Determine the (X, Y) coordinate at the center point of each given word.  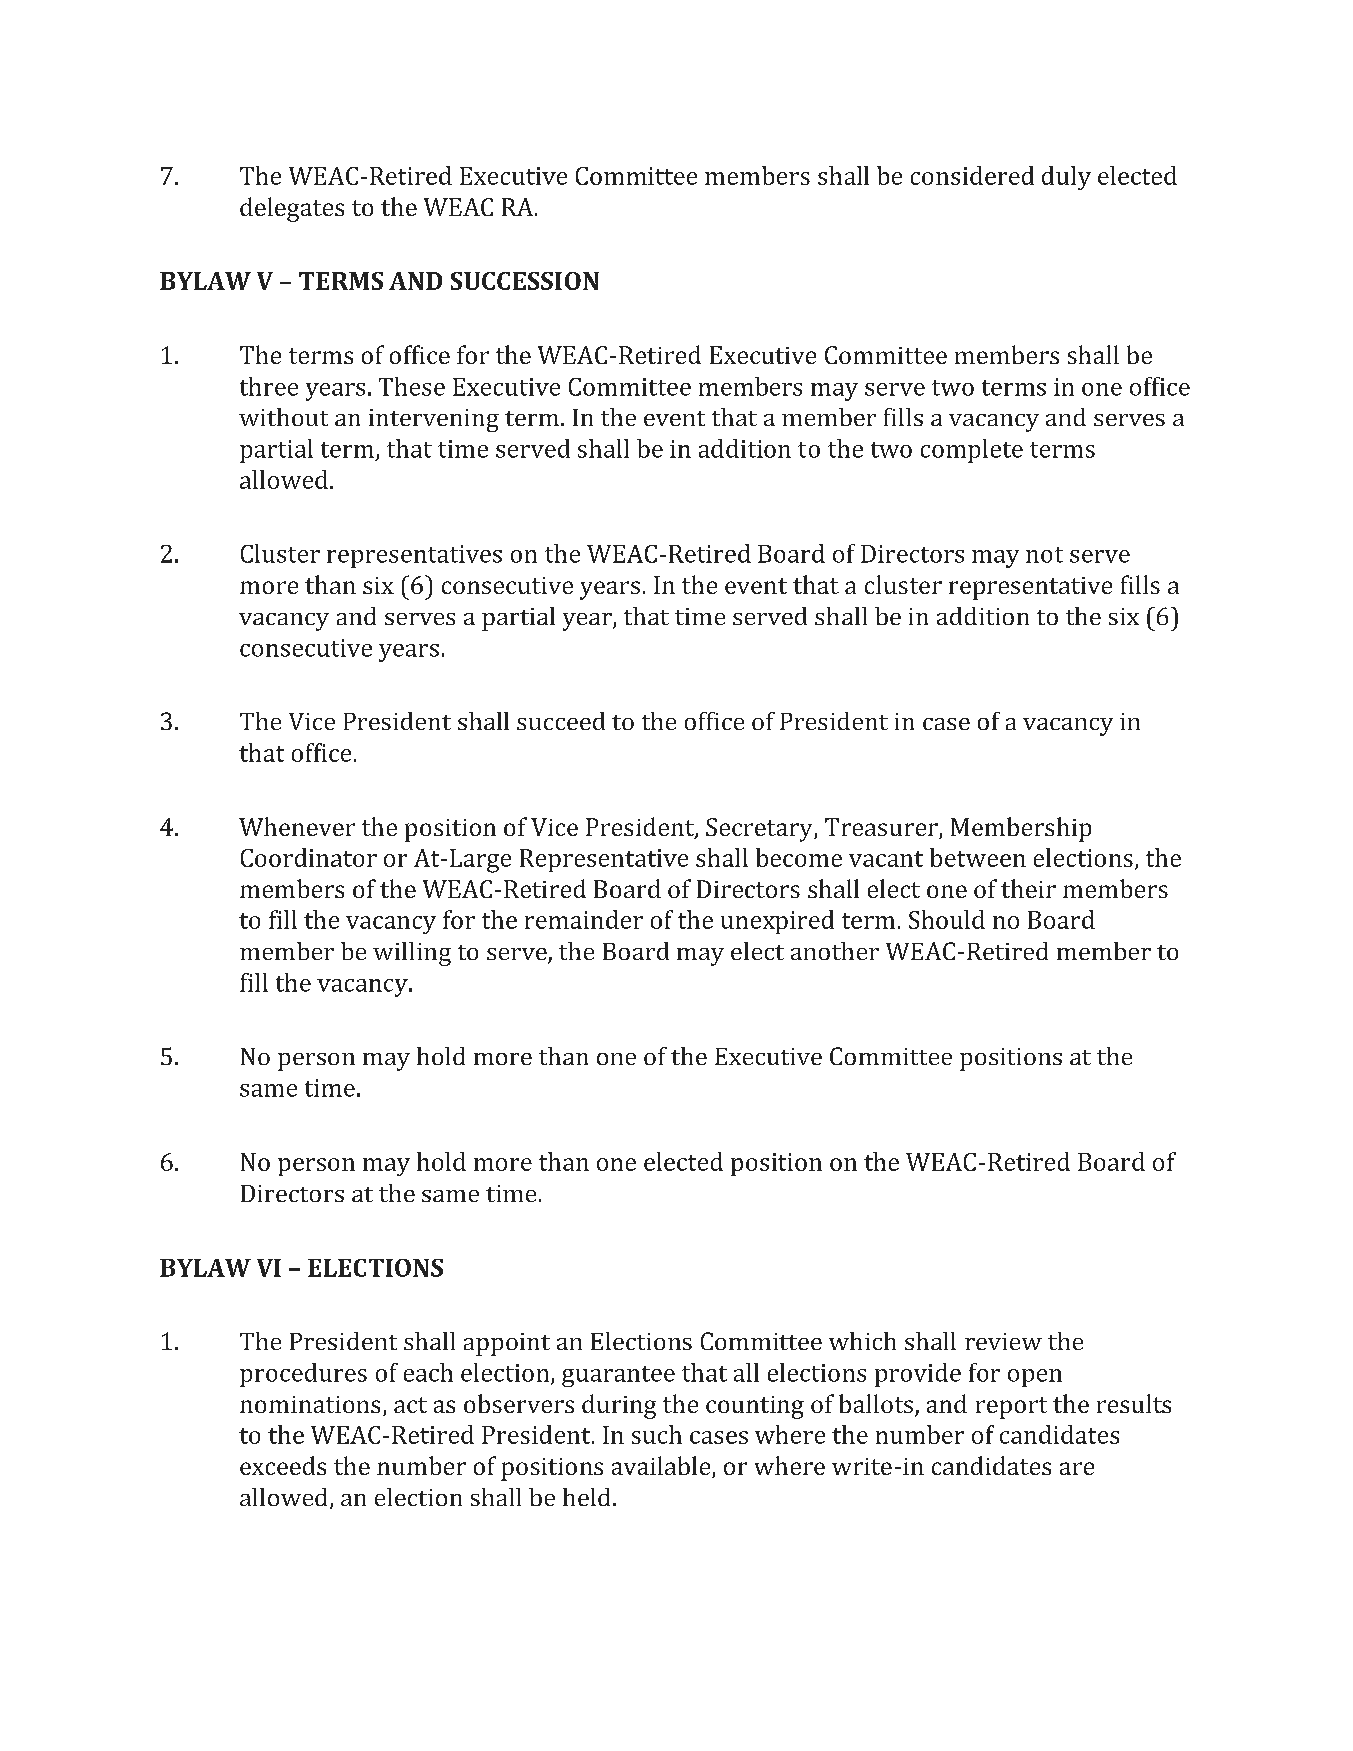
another (835, 951)
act (410, 1405)
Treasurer (882, 828)
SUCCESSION (525, 281)
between (978, 857)
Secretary (760, 830)
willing (412, 954)
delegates (292, 209)
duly (1066, 178)
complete (972, 451)
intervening (434, 420)
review (1003, 1341)
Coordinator (309, 857)
